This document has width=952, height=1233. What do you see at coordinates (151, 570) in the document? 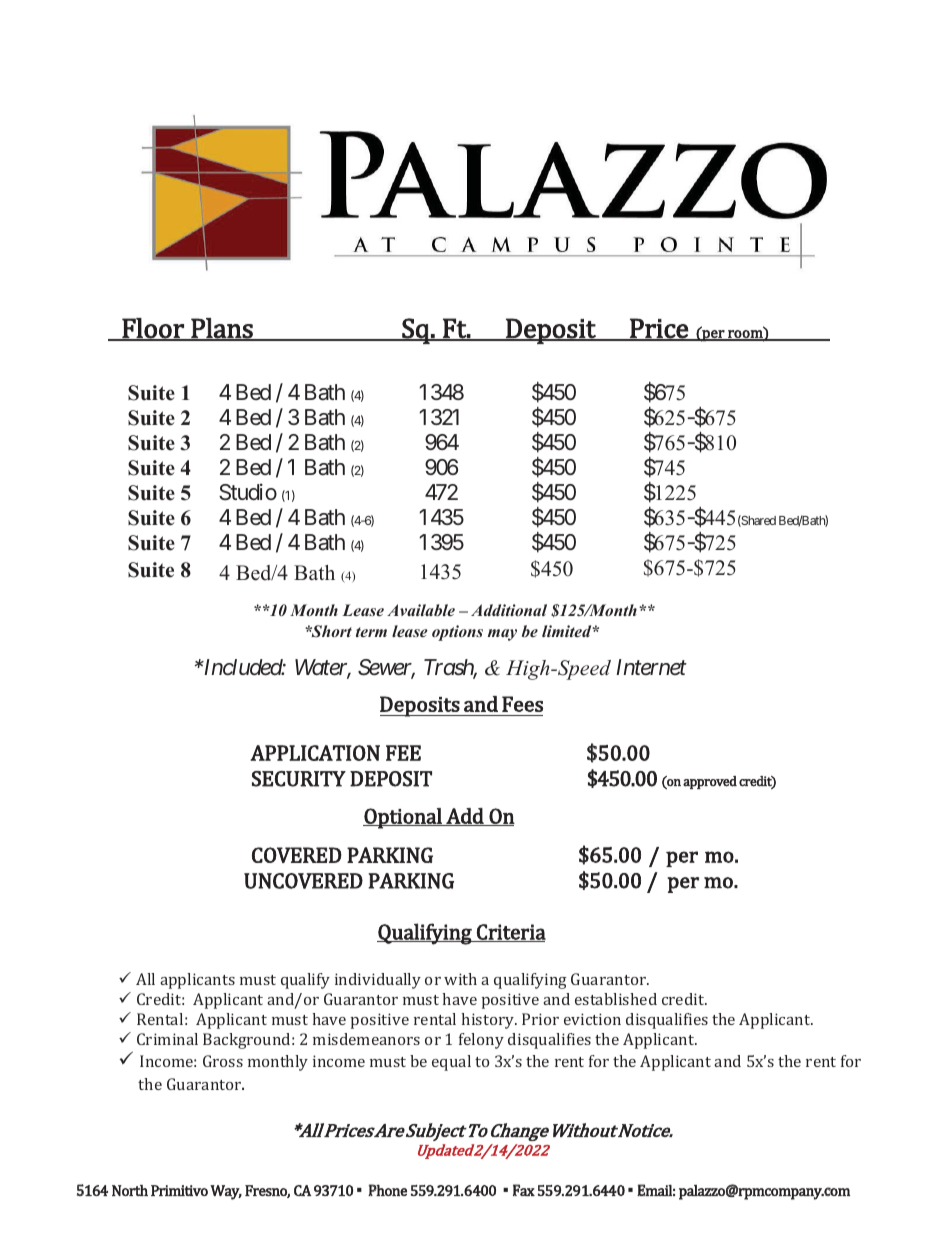
I see `Suite` at bounding box center [151, 570].
